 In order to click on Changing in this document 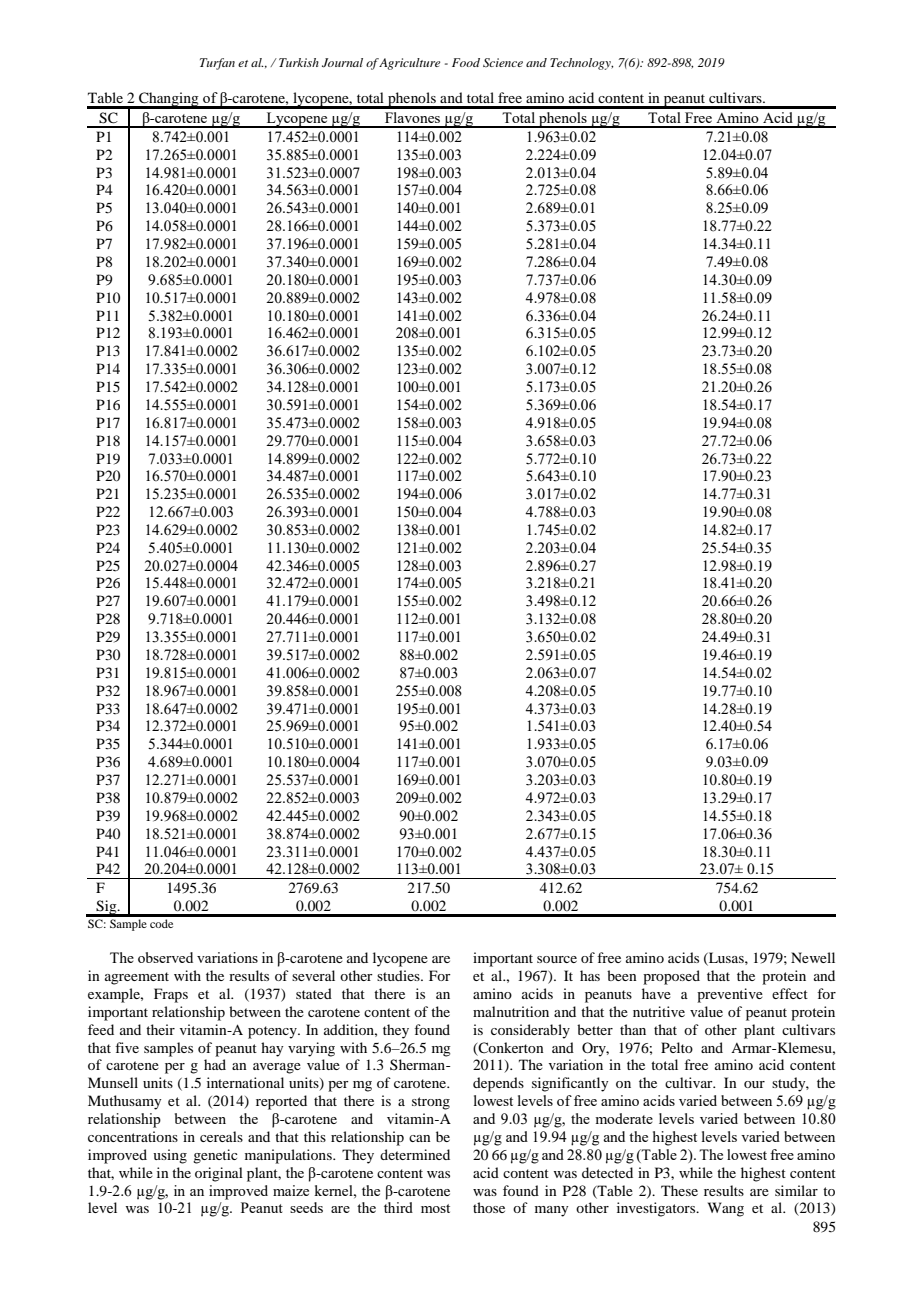, I will do `click(169, 100)`.
